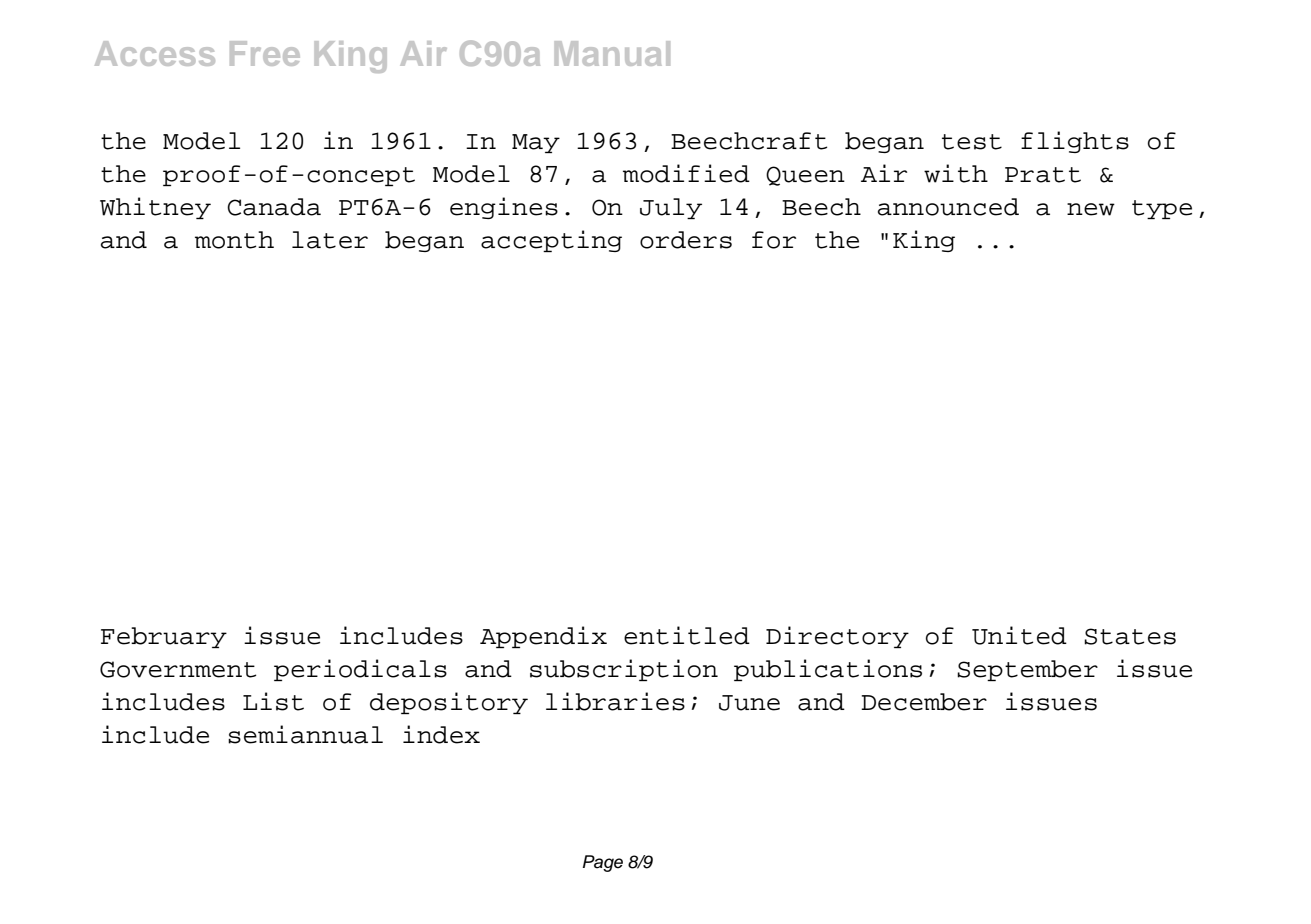  Describe the element at coordinates (1027, 670) in the document. I see `September` at that location.
